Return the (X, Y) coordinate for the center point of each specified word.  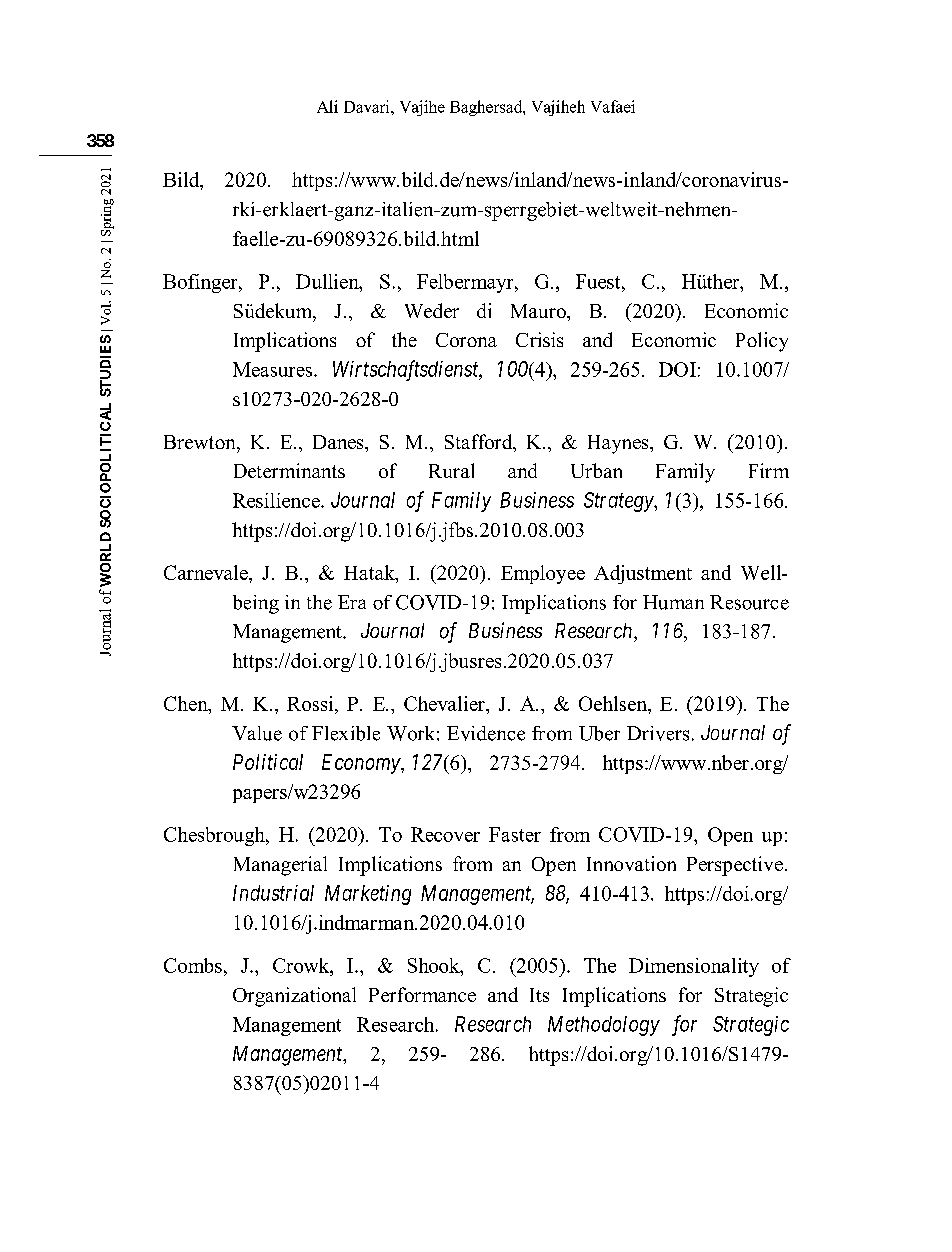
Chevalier (445, 703)
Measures (272, 369)
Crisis (539, 339)
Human (673, 602)
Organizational (294, 997)
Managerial (280, 866)
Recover (445, 834)
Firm (769, 470)
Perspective (735, 866)
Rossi (311, 703)
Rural (451, 470)
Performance (422, 994)
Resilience (277, 500)
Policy (762, 342)
